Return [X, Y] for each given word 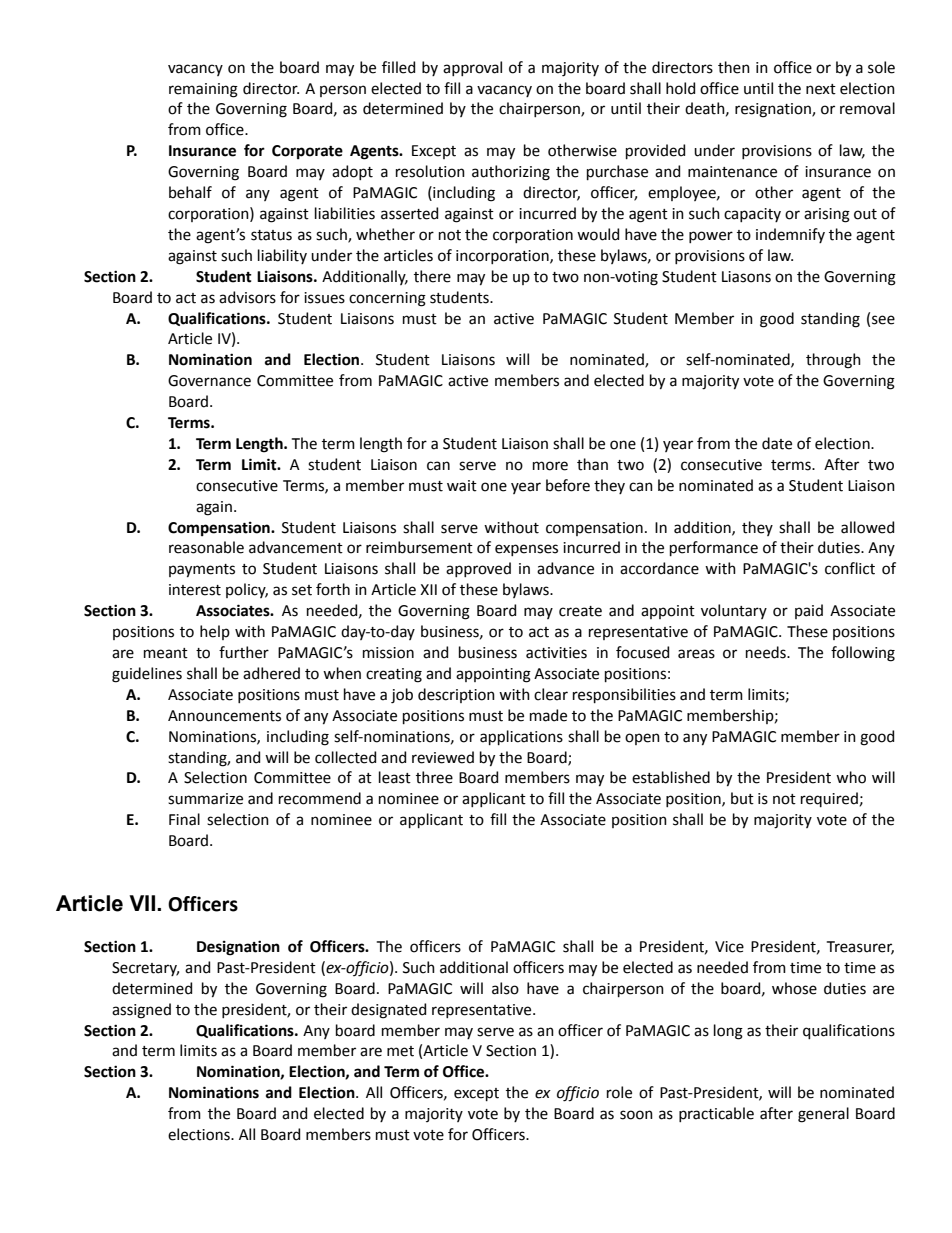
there [432, 276]
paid [809, 611]
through [833, 361]
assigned [141, 1011]
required [829, 799]
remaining [203, 90]
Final [184, 819]
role [619, 1092]
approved [478, 569]
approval [472, 68]
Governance [209, 381]
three [434, 777]
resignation [774, 110]
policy [247, 590]
